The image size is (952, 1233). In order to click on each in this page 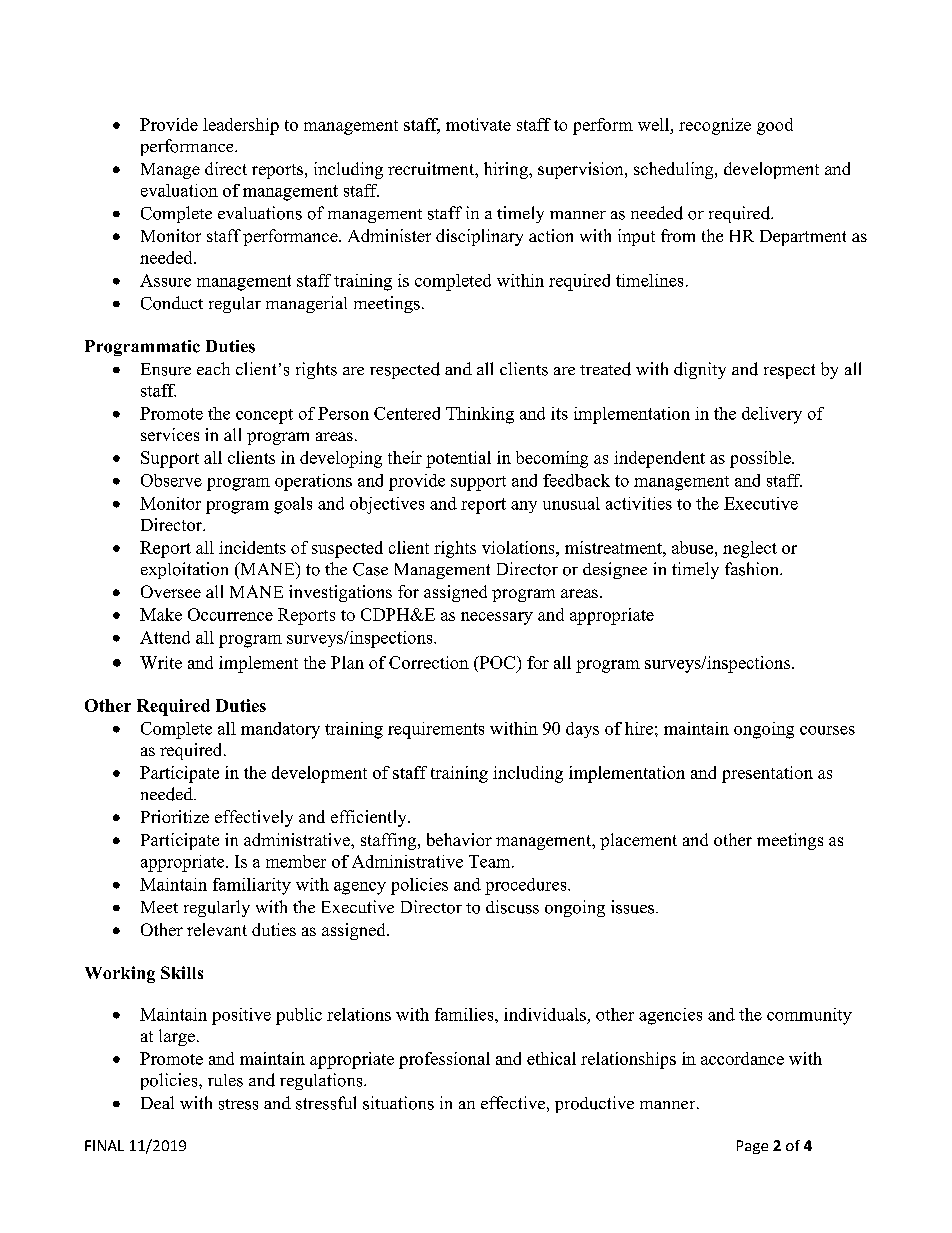, I will do `click(213, 368)`.
